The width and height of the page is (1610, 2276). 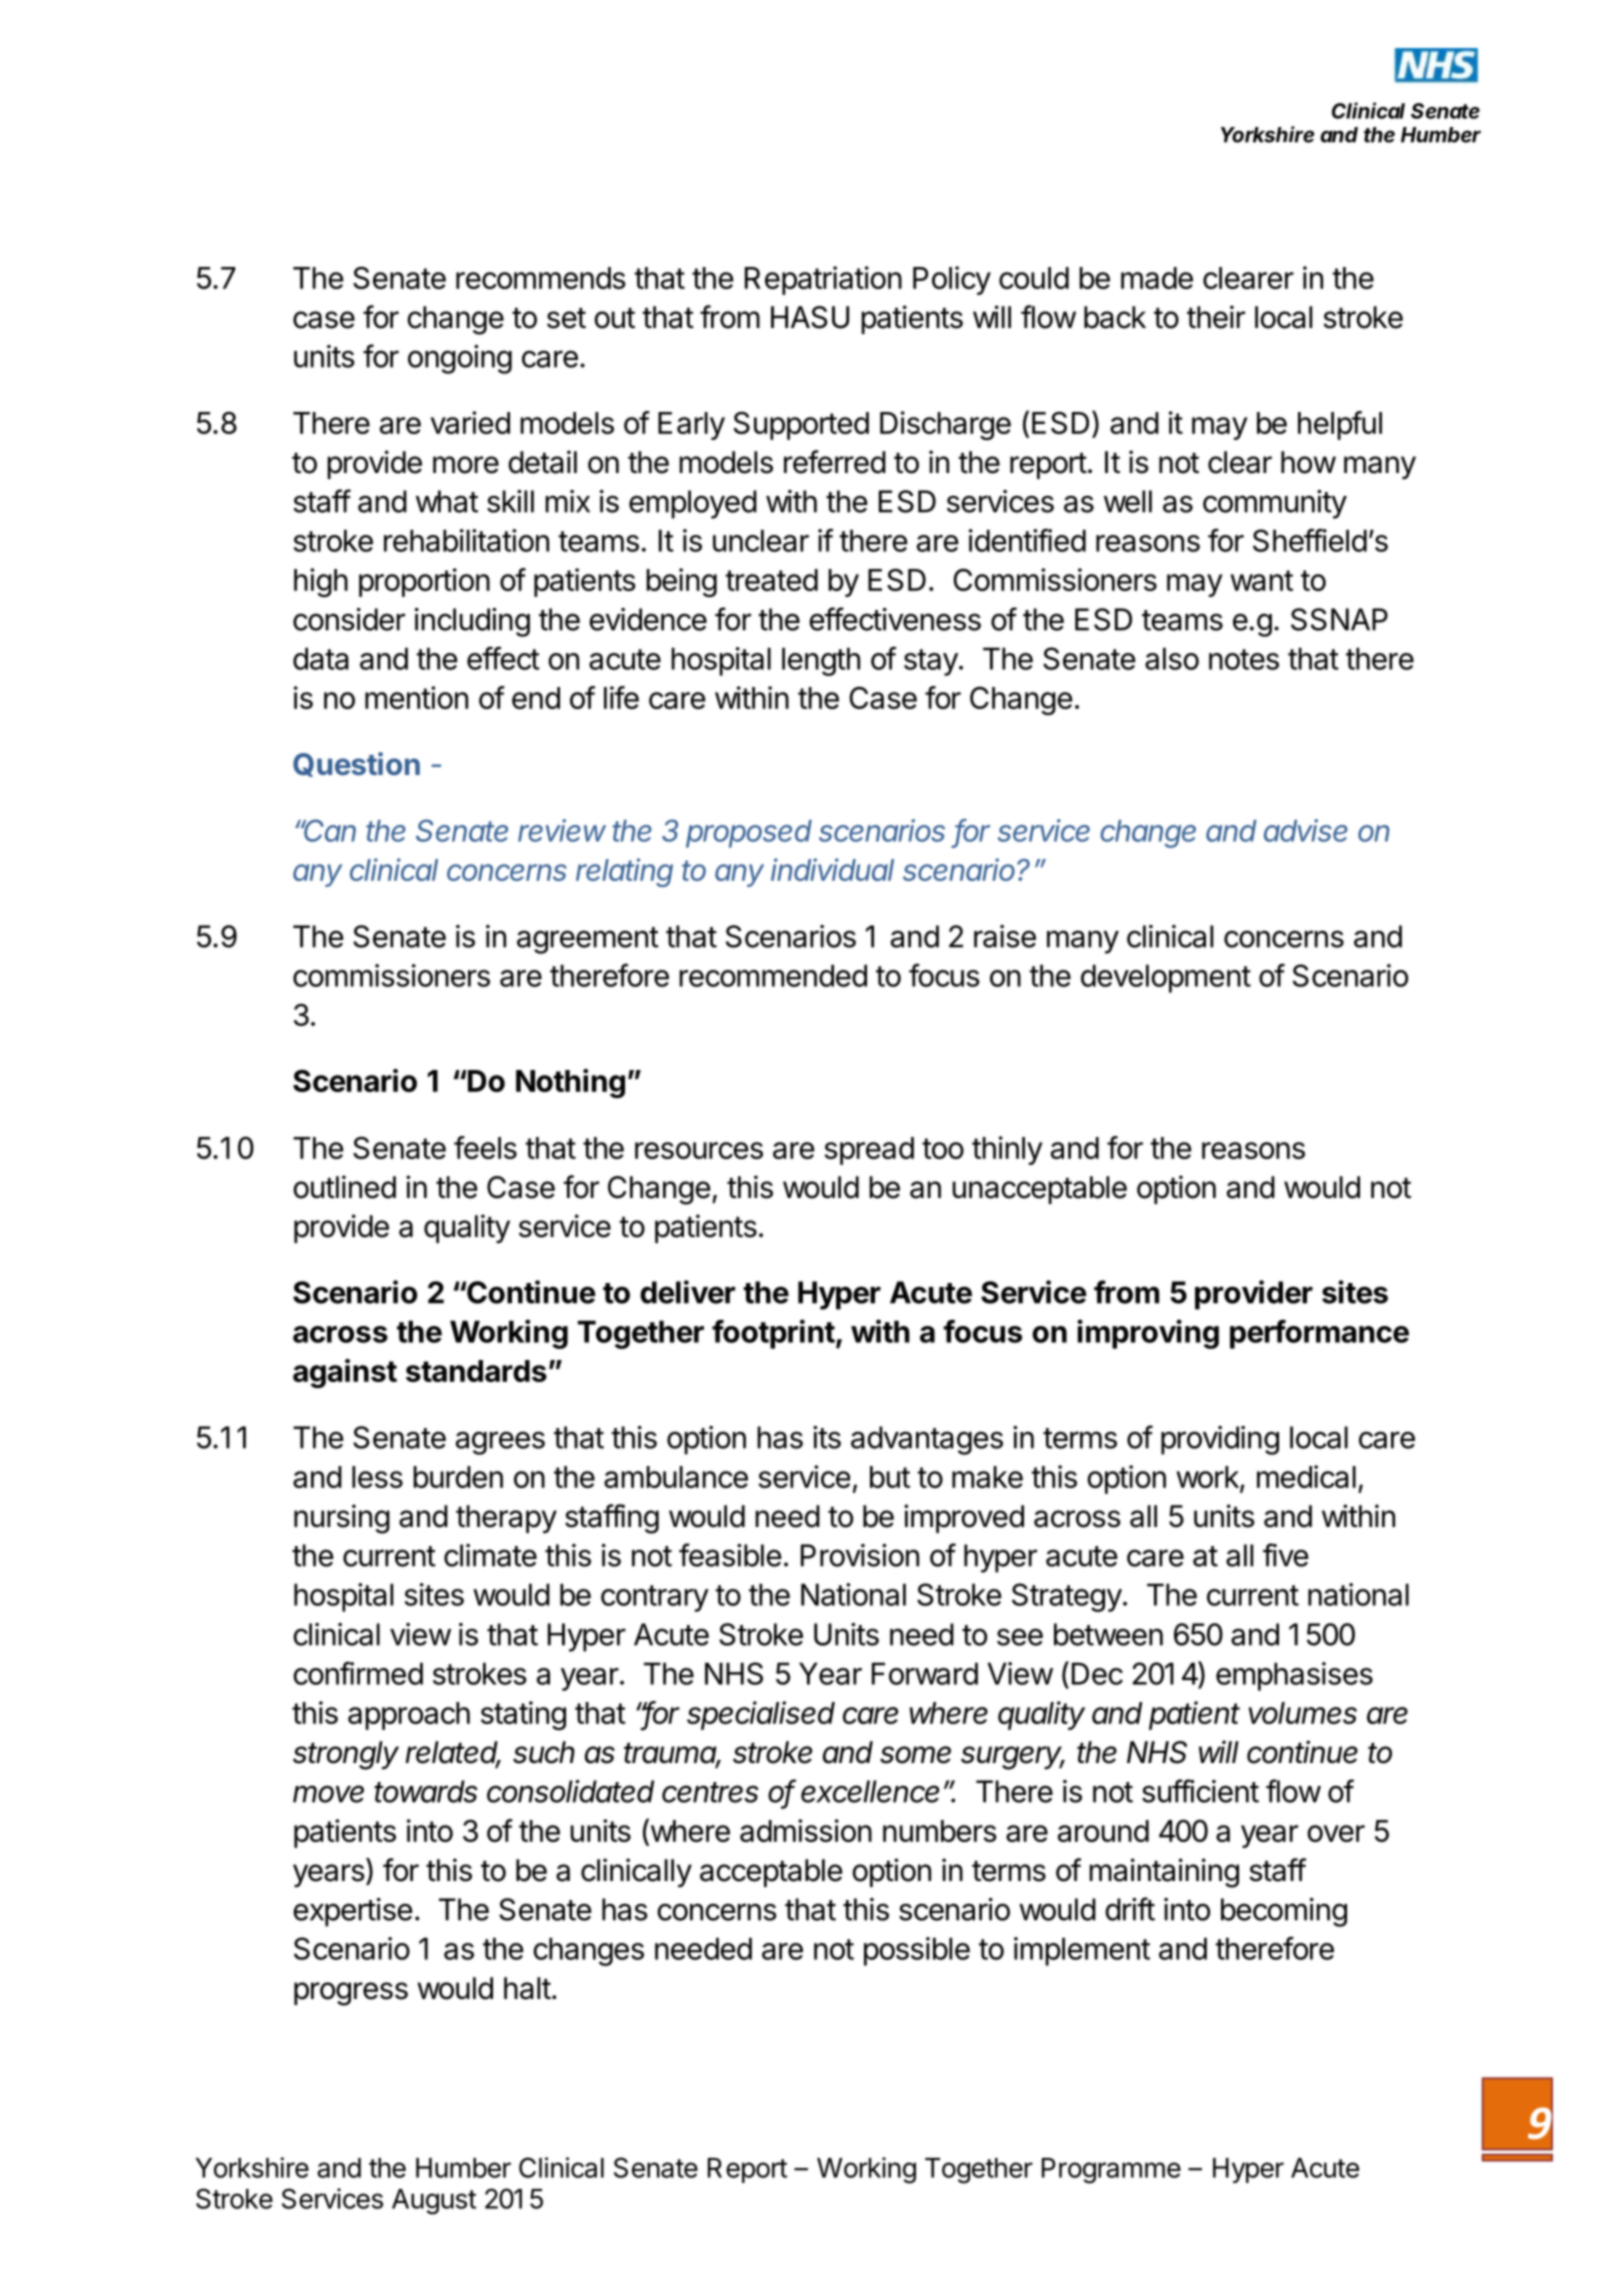 I want to click on five, so click(x=1286, y=1555).
